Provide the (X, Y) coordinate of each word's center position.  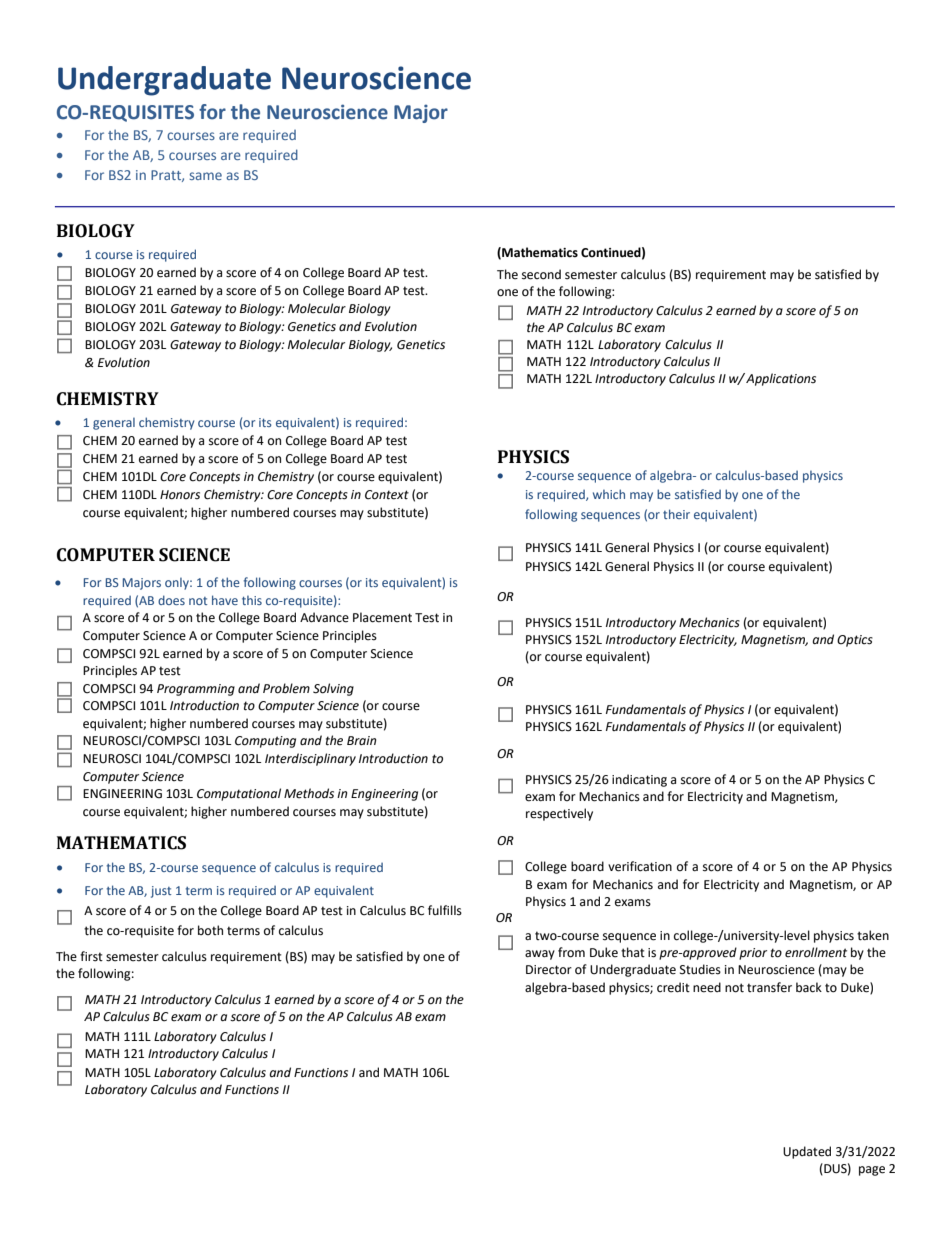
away (540, 955)
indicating (639, 780)
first (91, 956)
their (676, 514)
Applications (781, 379)
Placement (382, 617)
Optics (855, 641)
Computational (239, 794)
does (171, 600)
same (205, 176)
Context (387, 495)
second (541, 274)
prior (753, 954)
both (210, 930)
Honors (180, 495)
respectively (559, 814)
